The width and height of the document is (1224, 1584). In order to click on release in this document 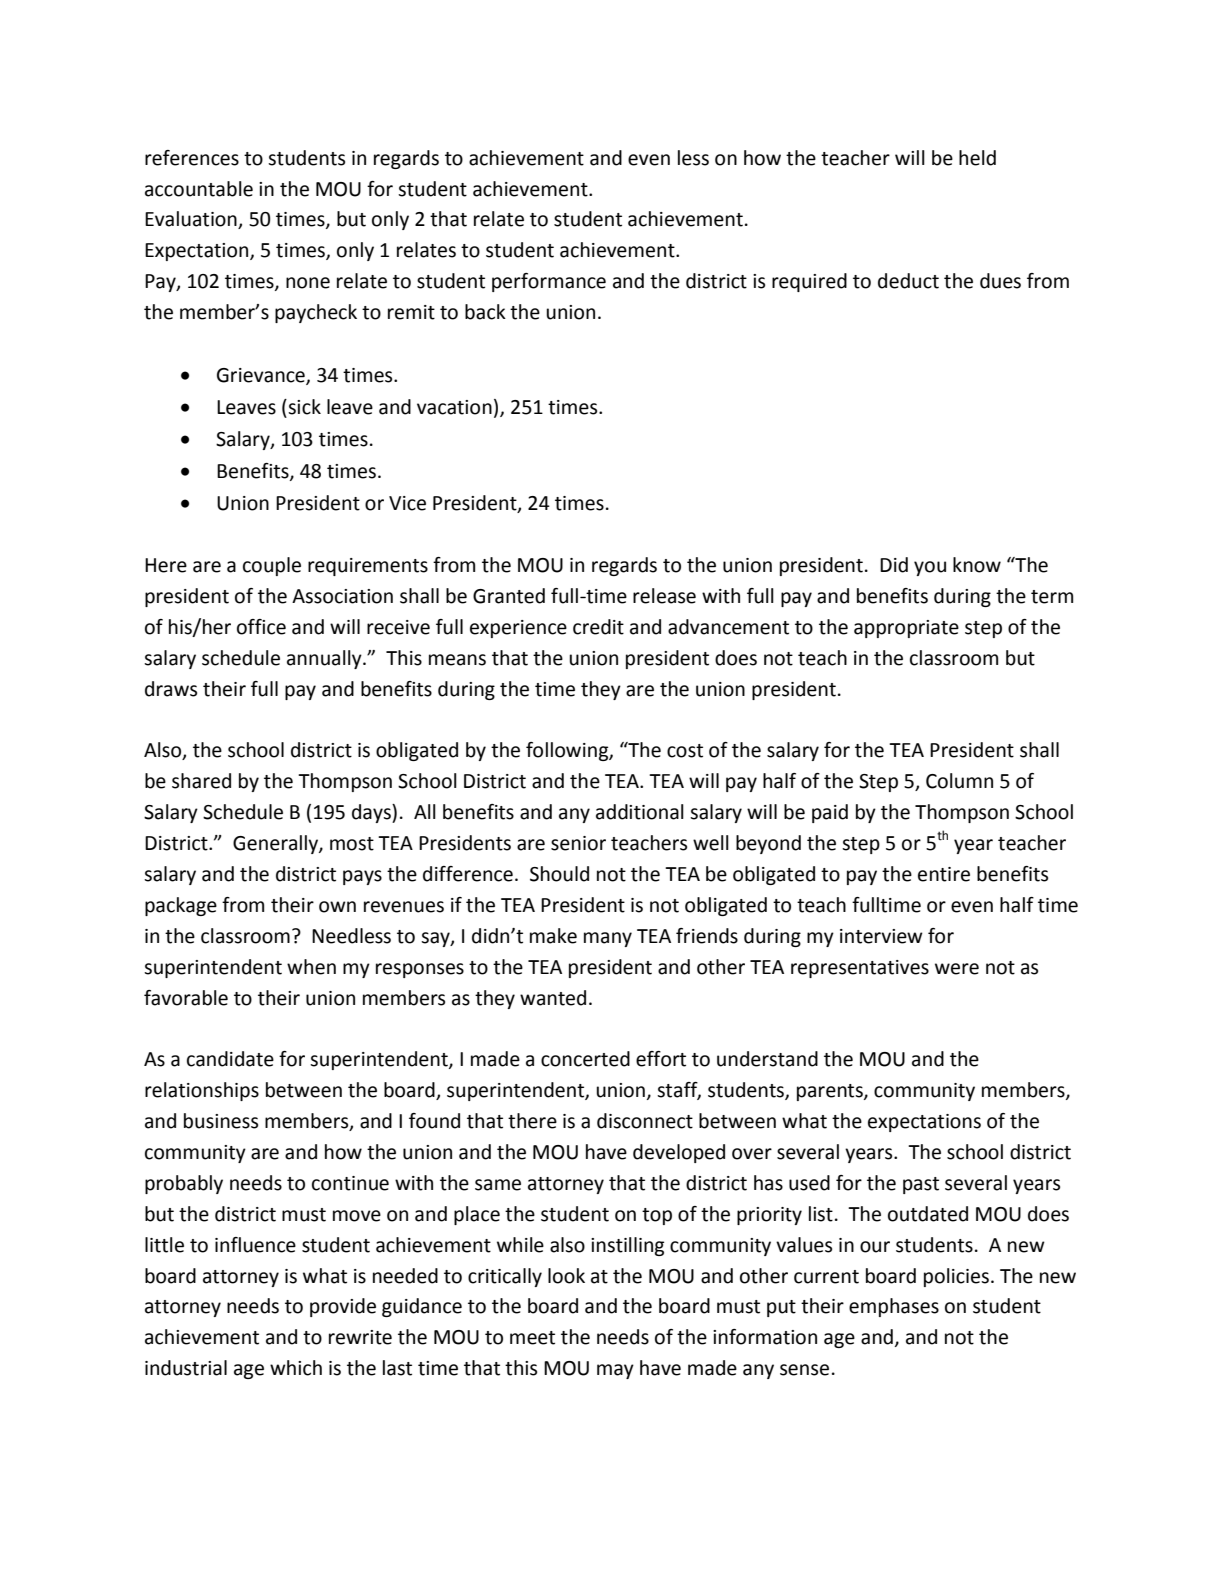, I will do `click(664, 596)`.
